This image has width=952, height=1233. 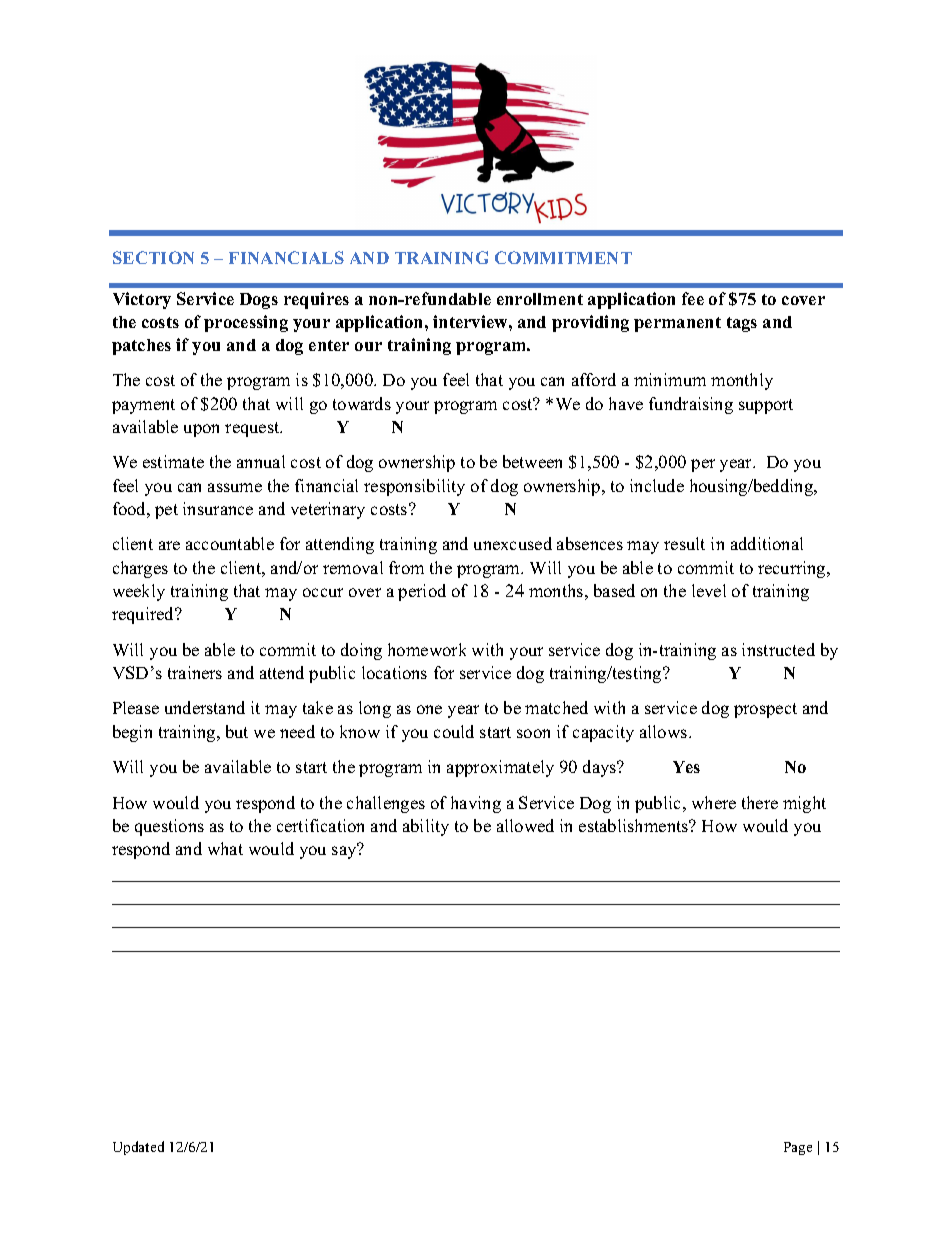 I want to click on what, so click(x=225, y=848).
